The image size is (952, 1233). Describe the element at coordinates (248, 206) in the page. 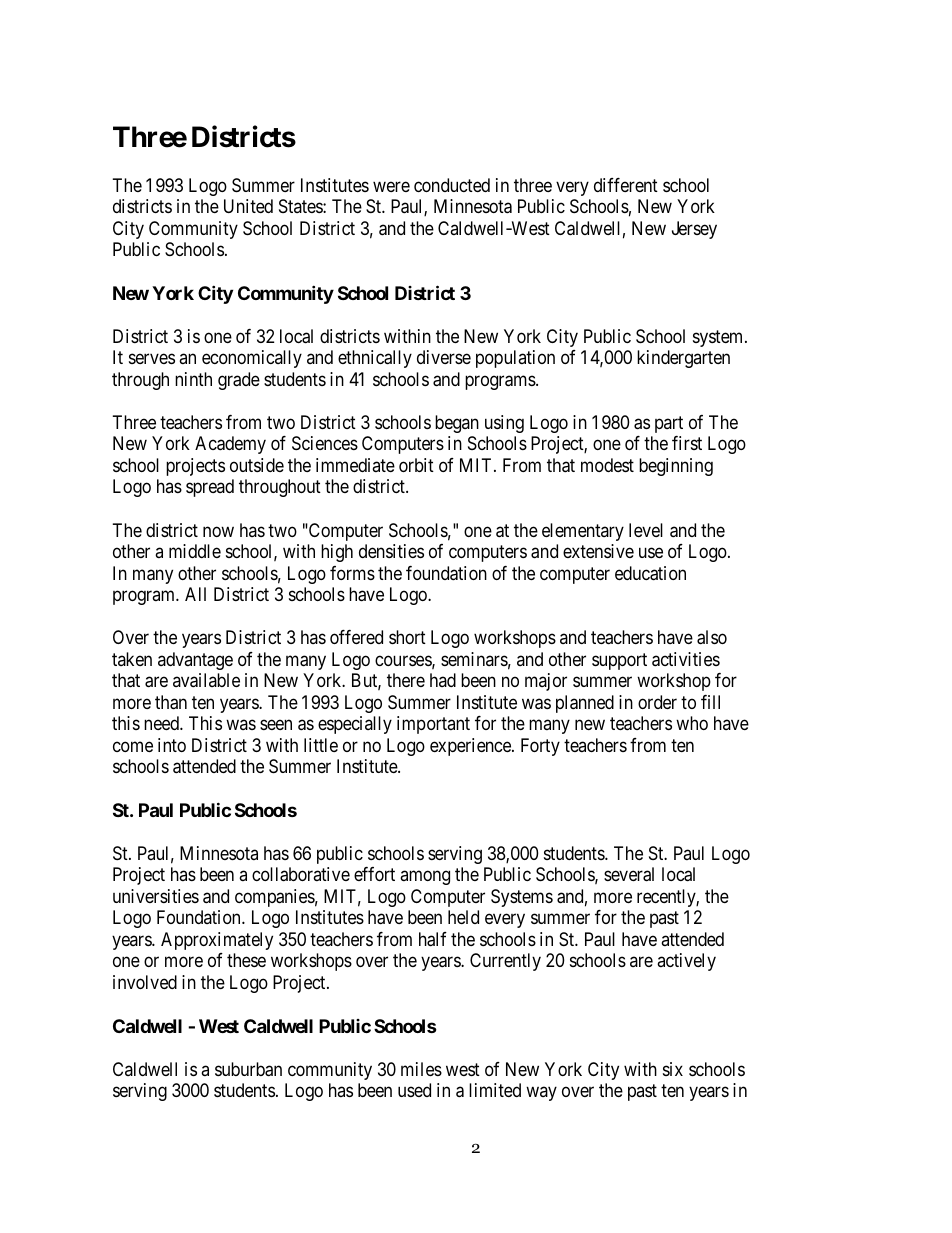

I see `United` at that location.
